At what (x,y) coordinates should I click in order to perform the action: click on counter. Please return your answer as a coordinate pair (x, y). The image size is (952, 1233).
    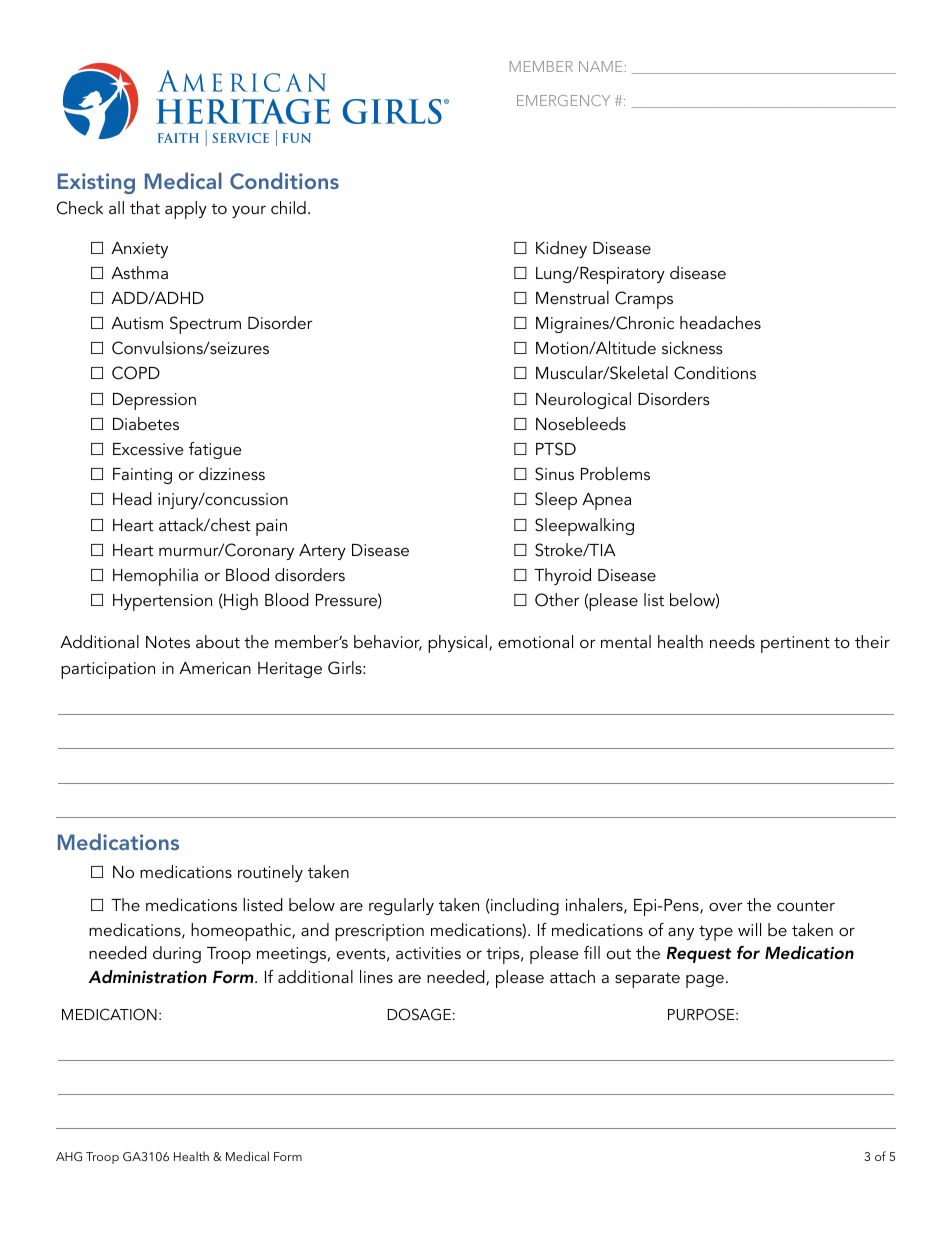
    Looking at the image, I should click on (806, 905).
